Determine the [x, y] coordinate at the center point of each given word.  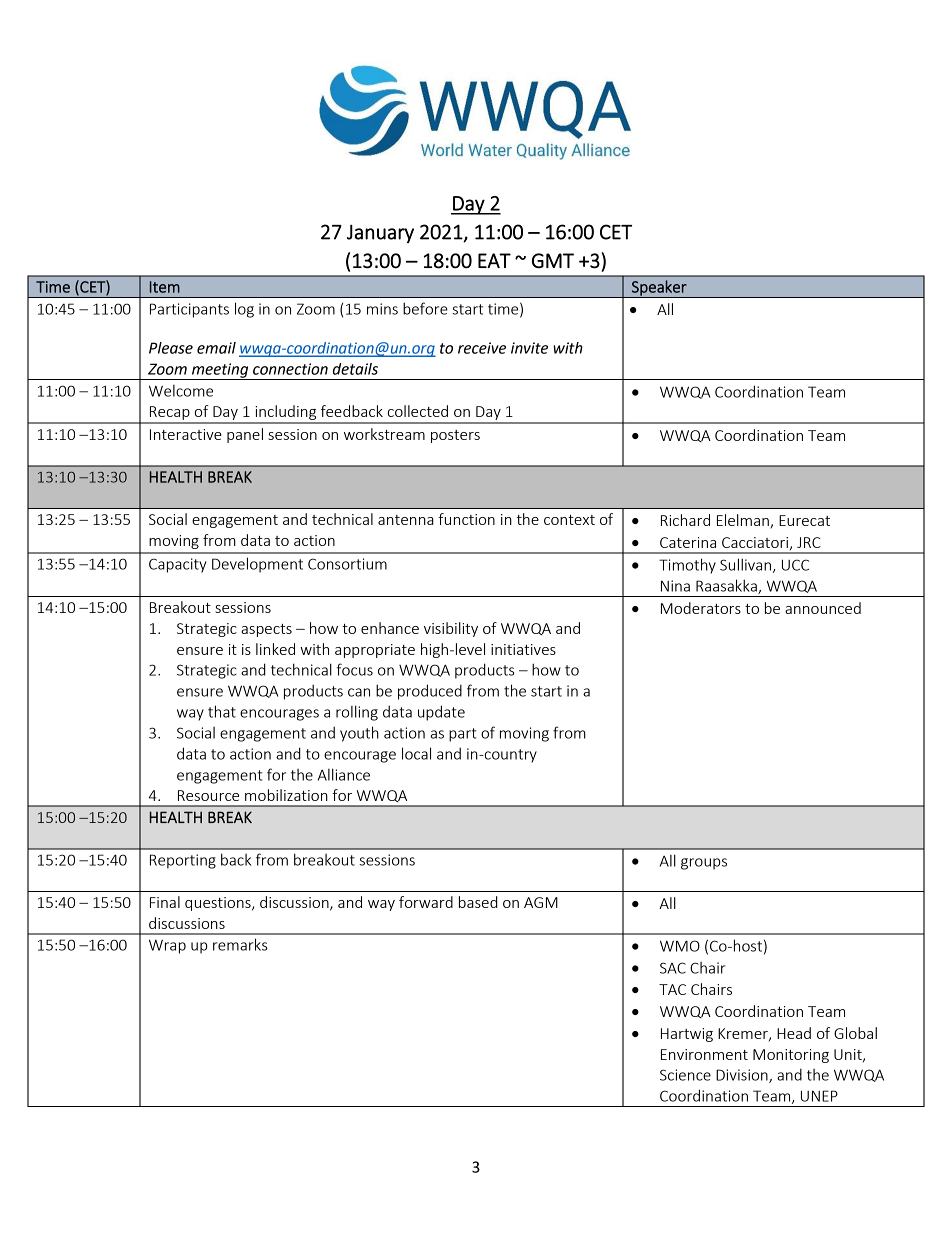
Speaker [659, 289]
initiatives [523, 649]
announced [823, 608]
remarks [240, 944]
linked [275, 649]
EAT [494, 260]
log [244, 310]
